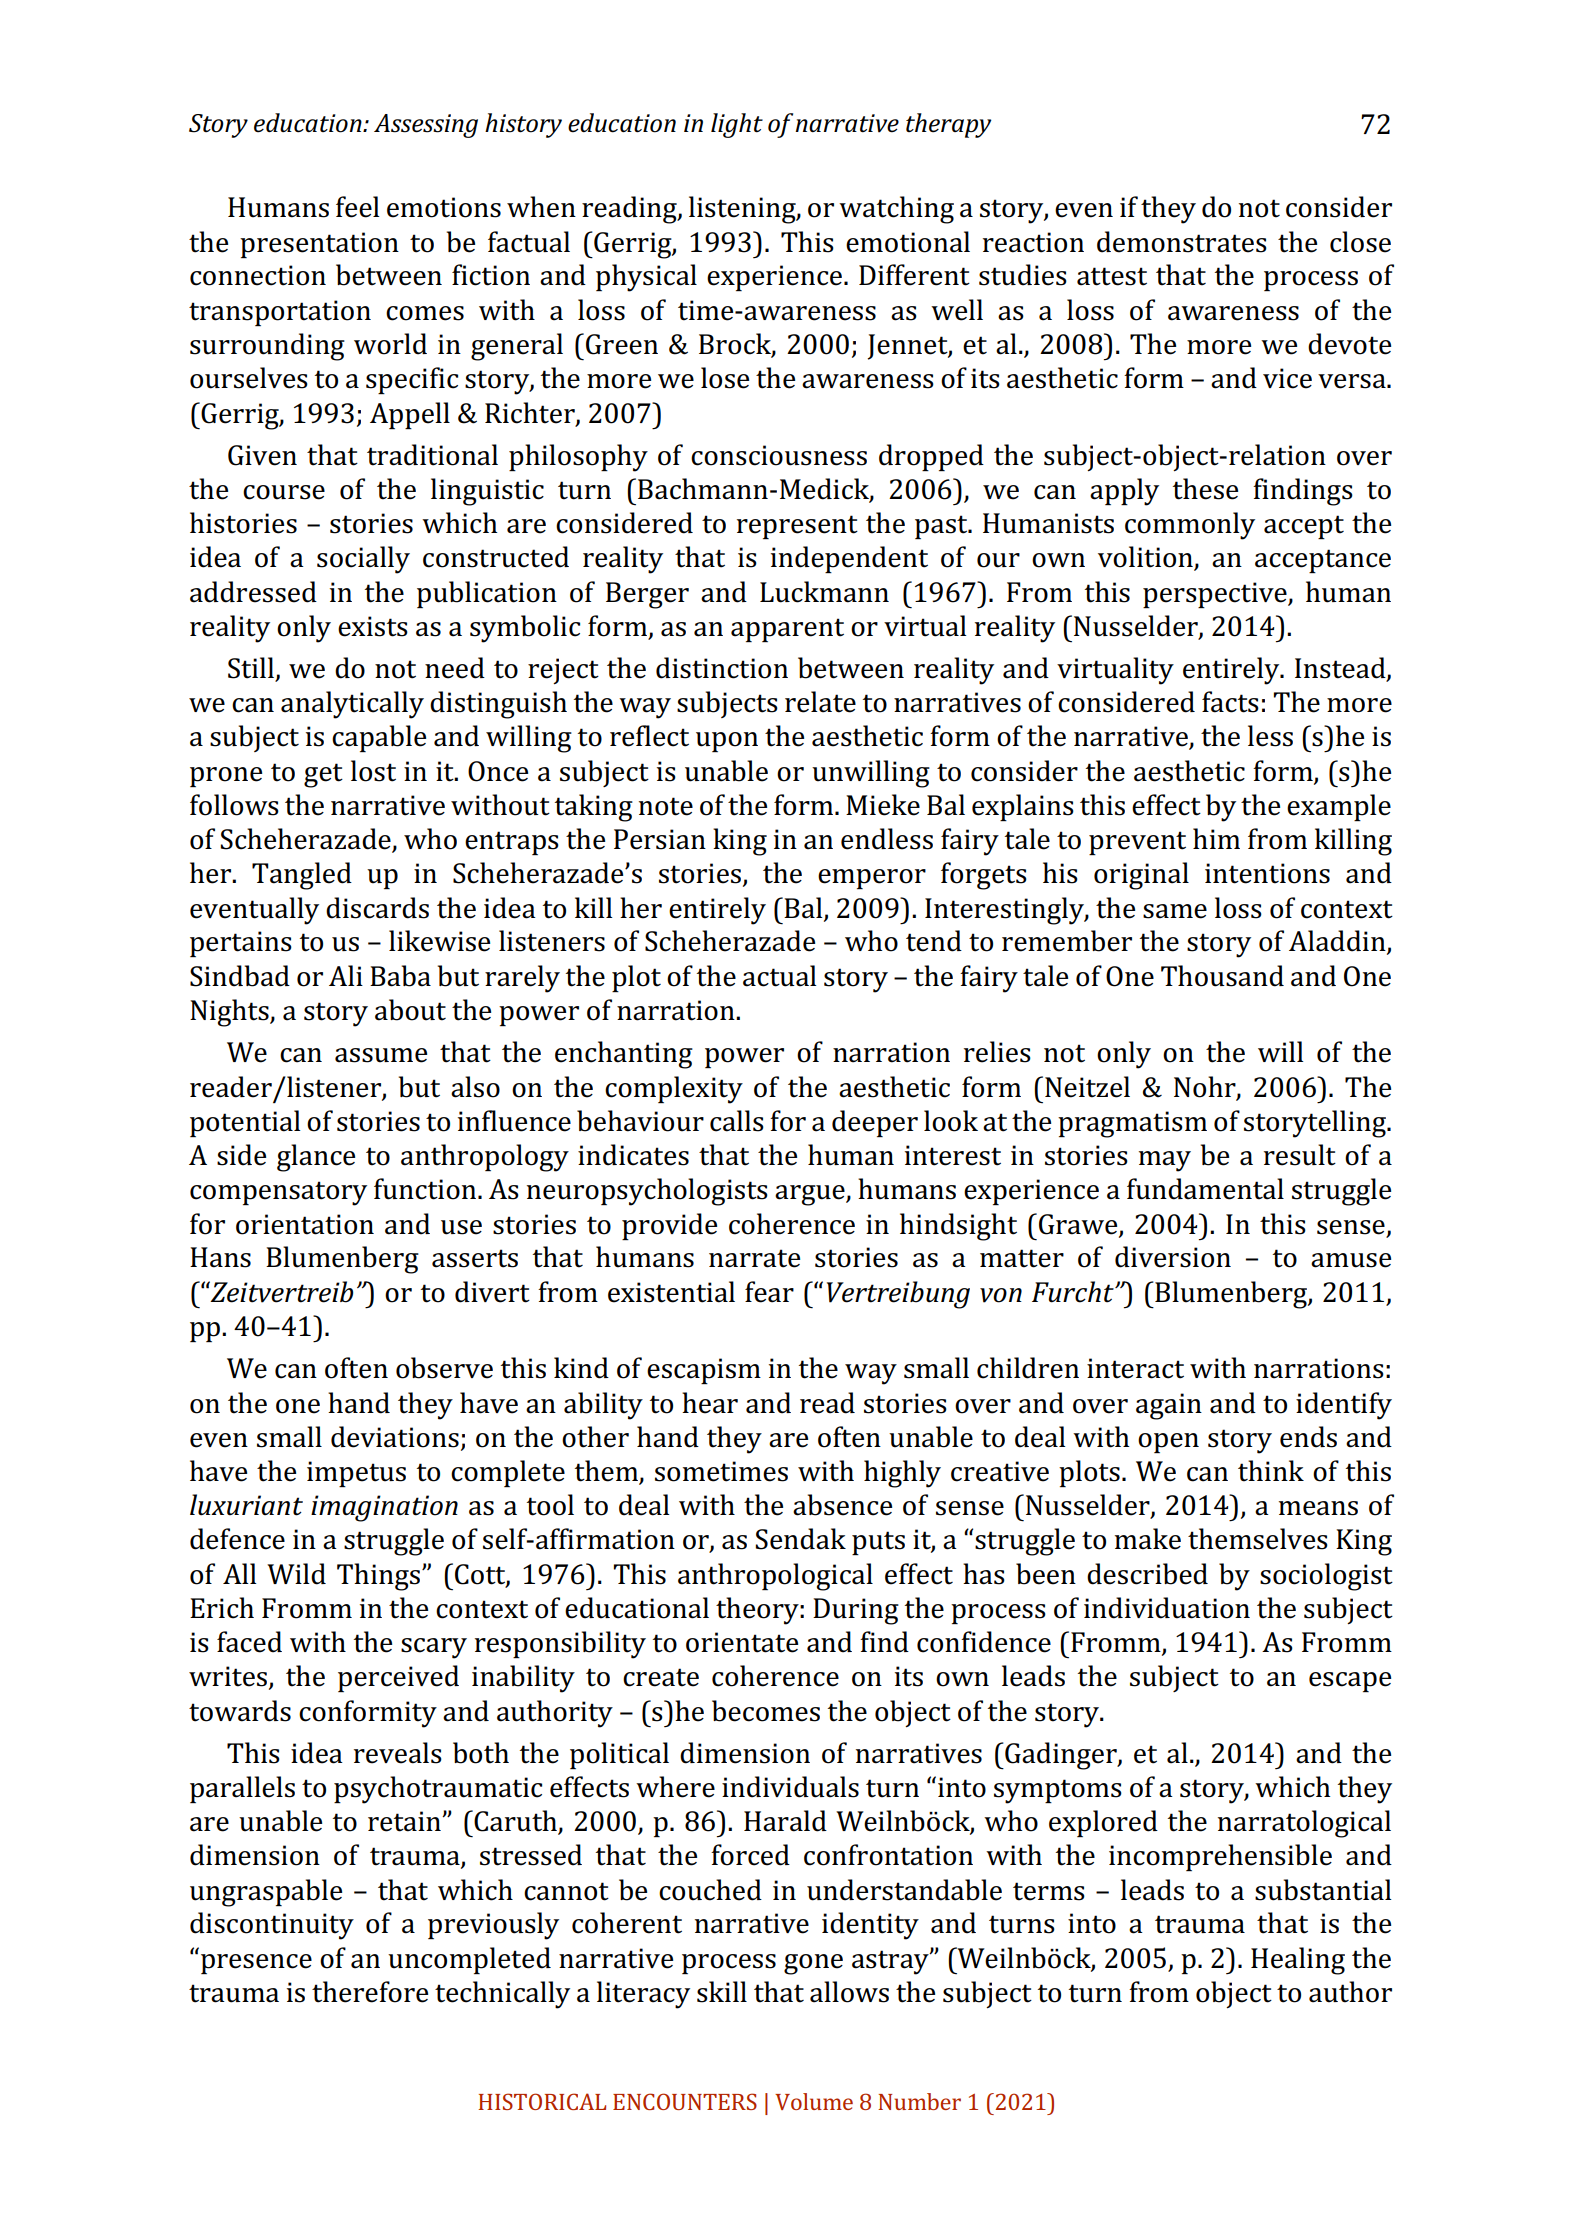  Describe the element at coordinates (737, 125) in the screenshot. I see `light` at that location.
